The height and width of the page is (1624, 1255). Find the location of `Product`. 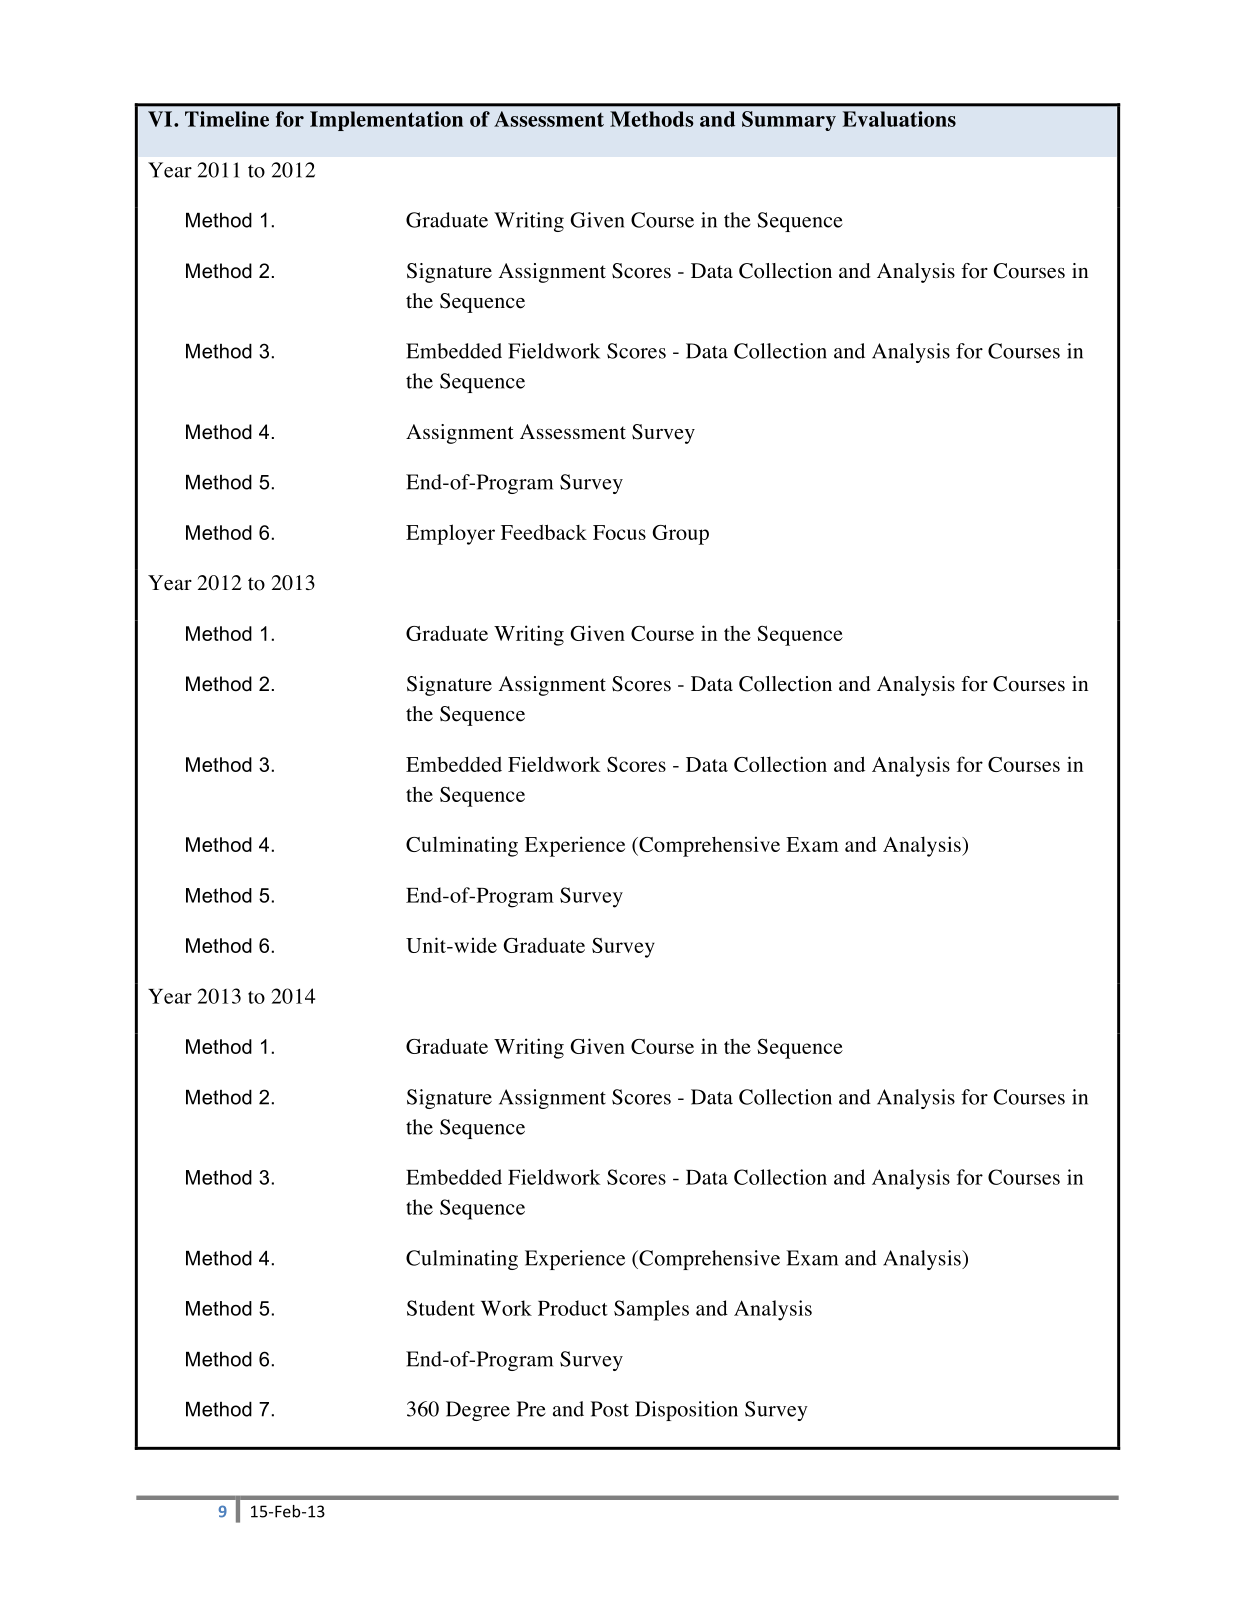

Product is located at coordinates (573, 1308).
